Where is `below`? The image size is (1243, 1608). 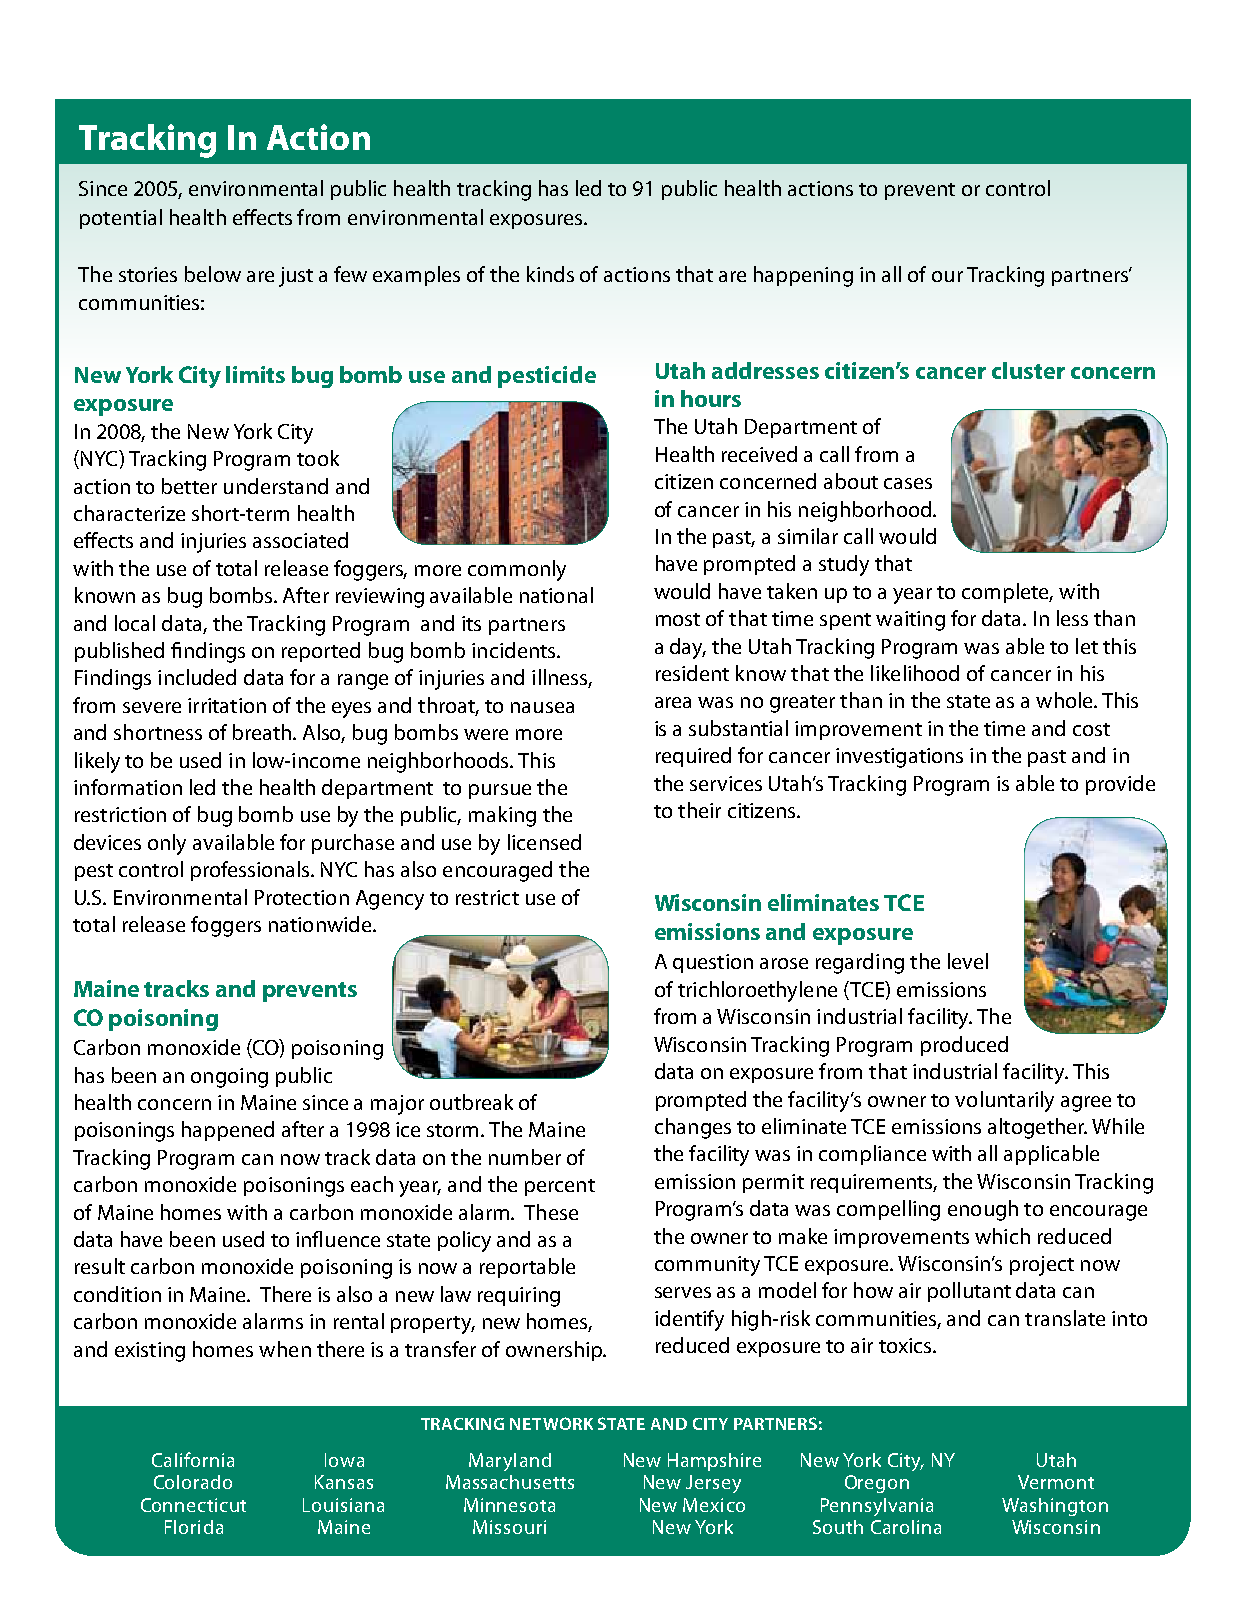
below is located at coordinates (213, 274).
